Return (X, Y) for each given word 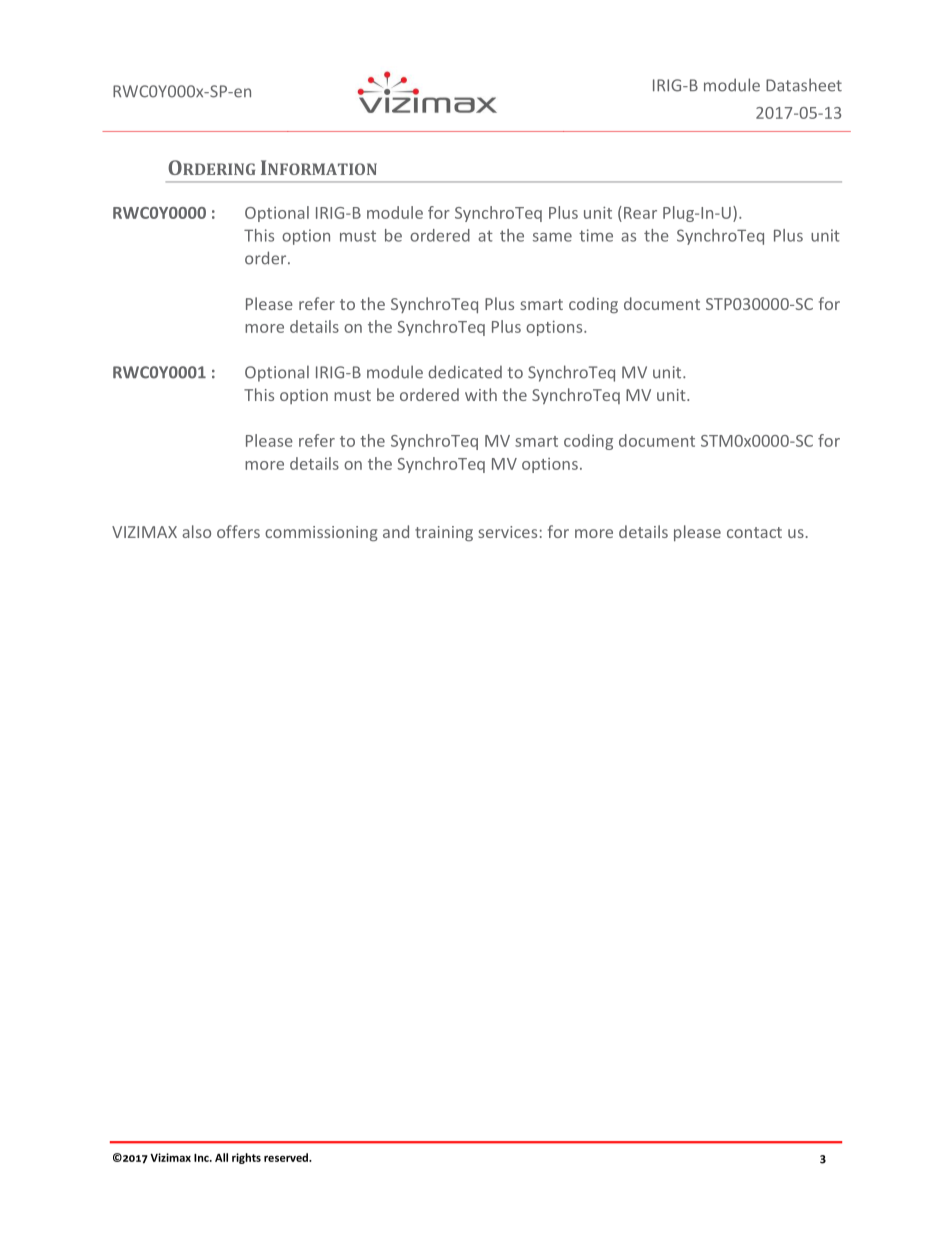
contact (754, 532)
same (552, 237)
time (596, 235)
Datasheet (804, 85)
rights (246, 1158)
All (221, 1157)
